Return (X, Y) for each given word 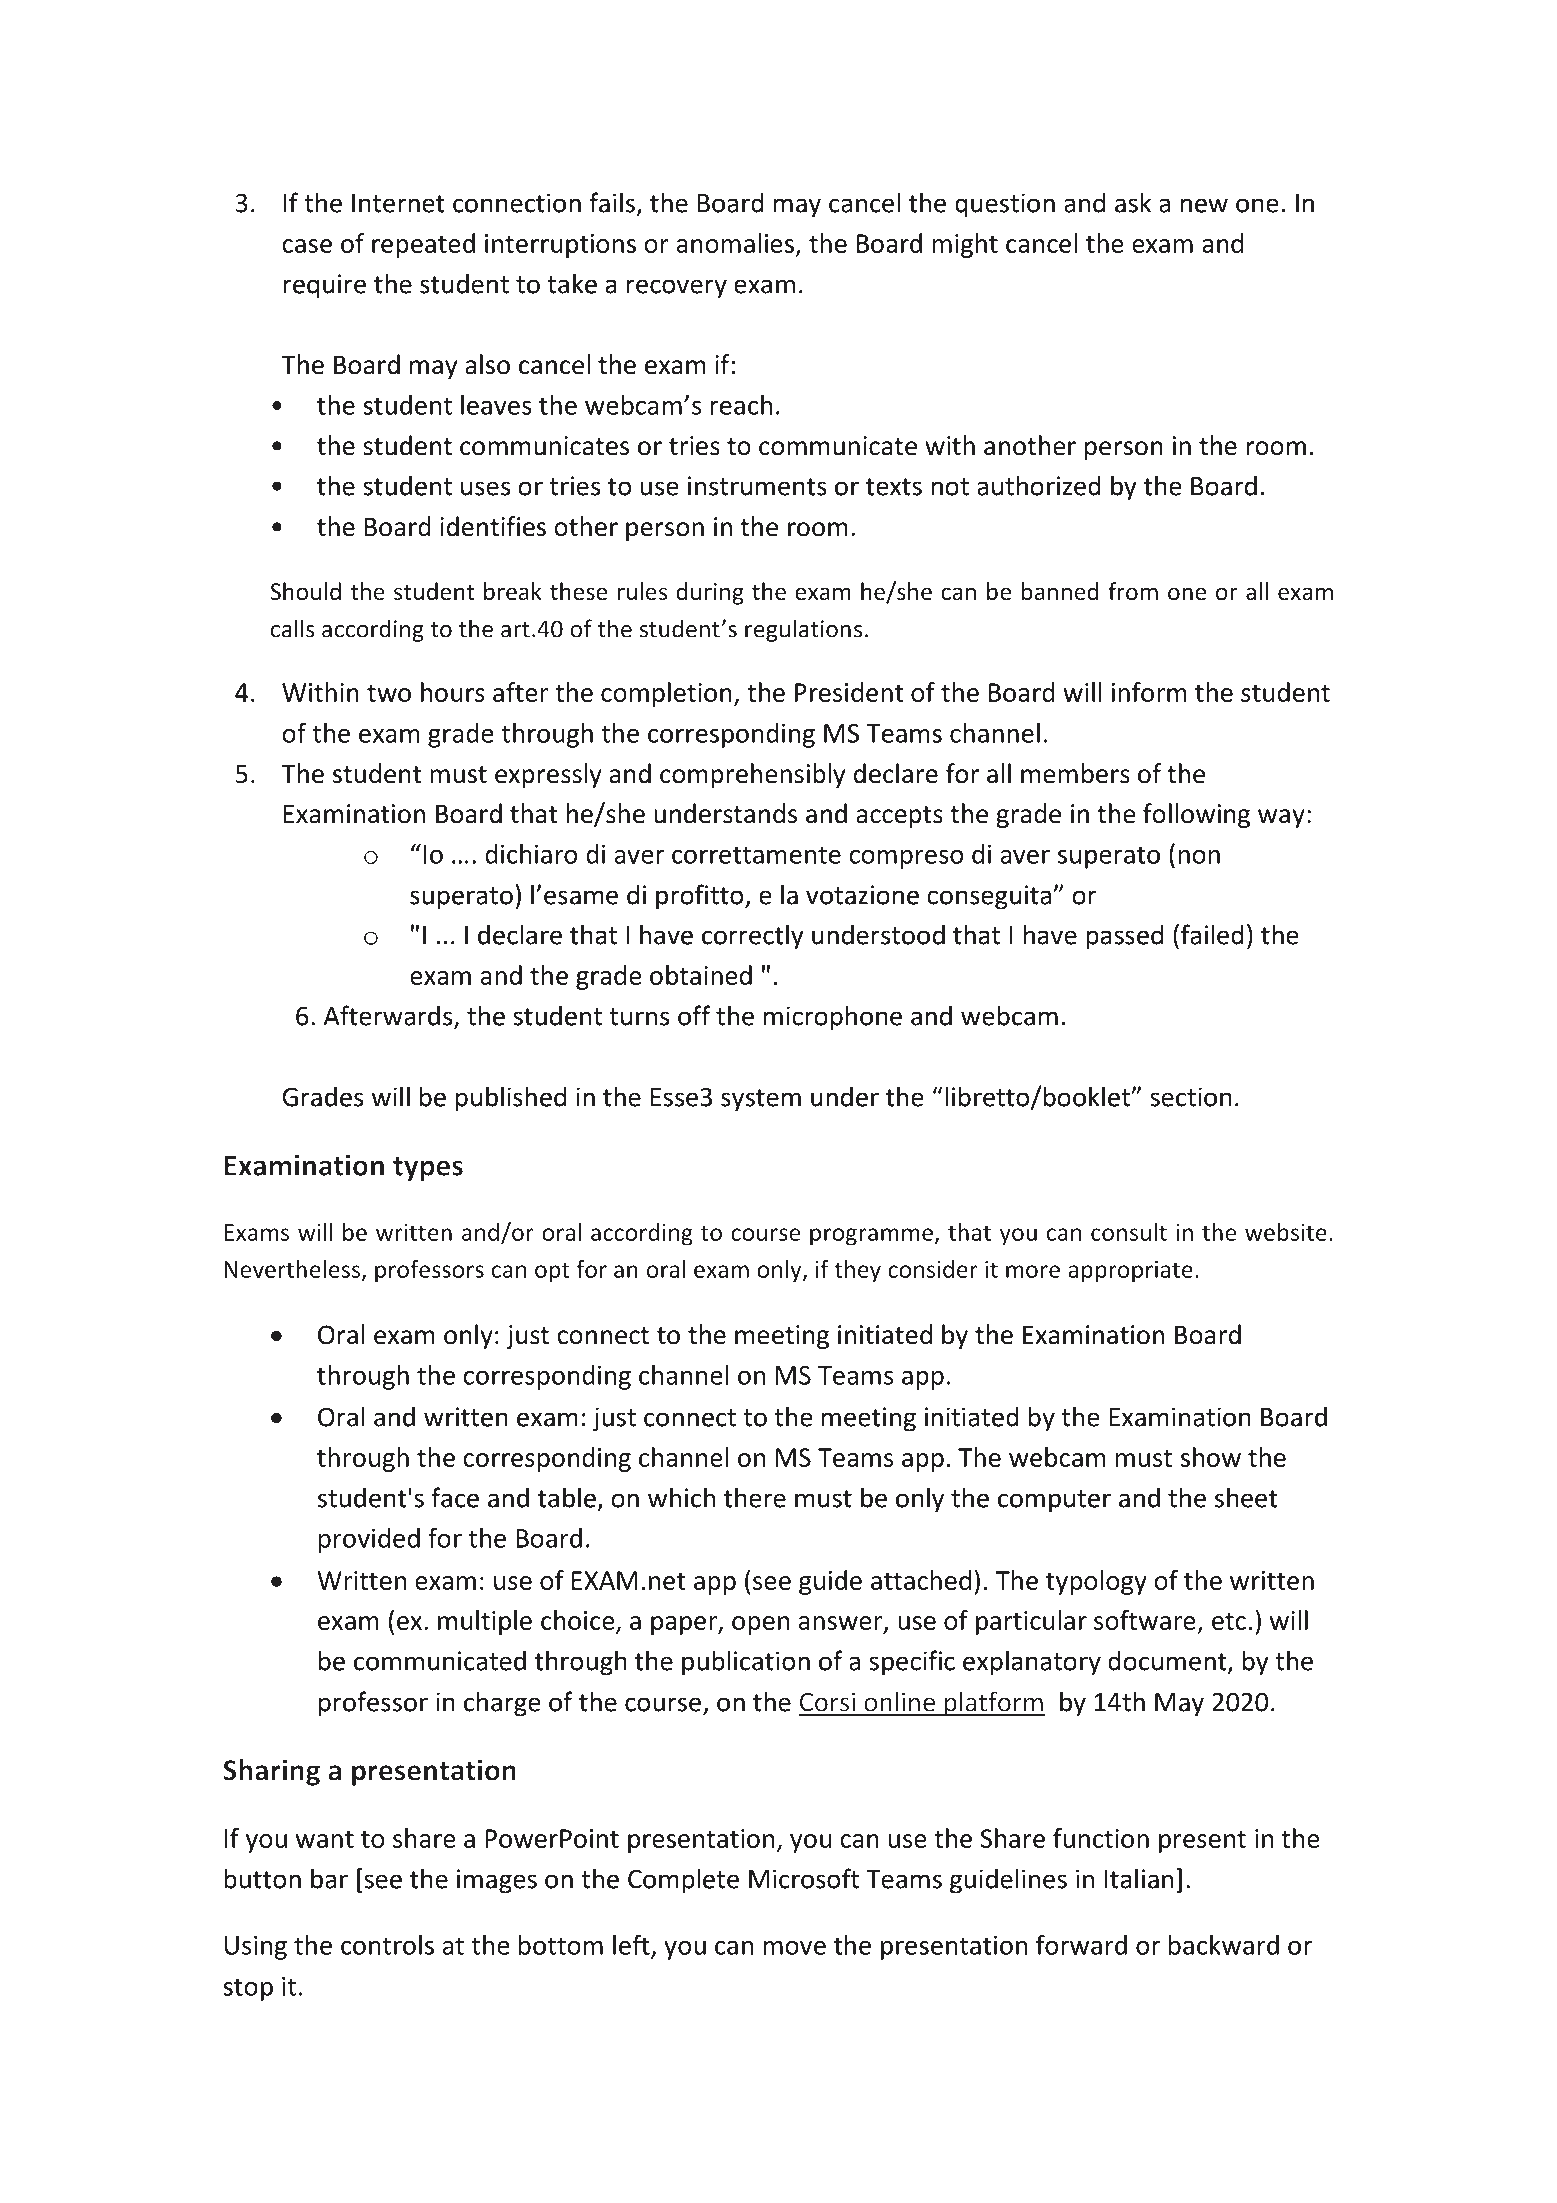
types (428, 1169)
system (761, 1100)
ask (1133, 202)
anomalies (735, 243)
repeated (423, 245)
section (1191, 1097)
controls (387, 1945)
